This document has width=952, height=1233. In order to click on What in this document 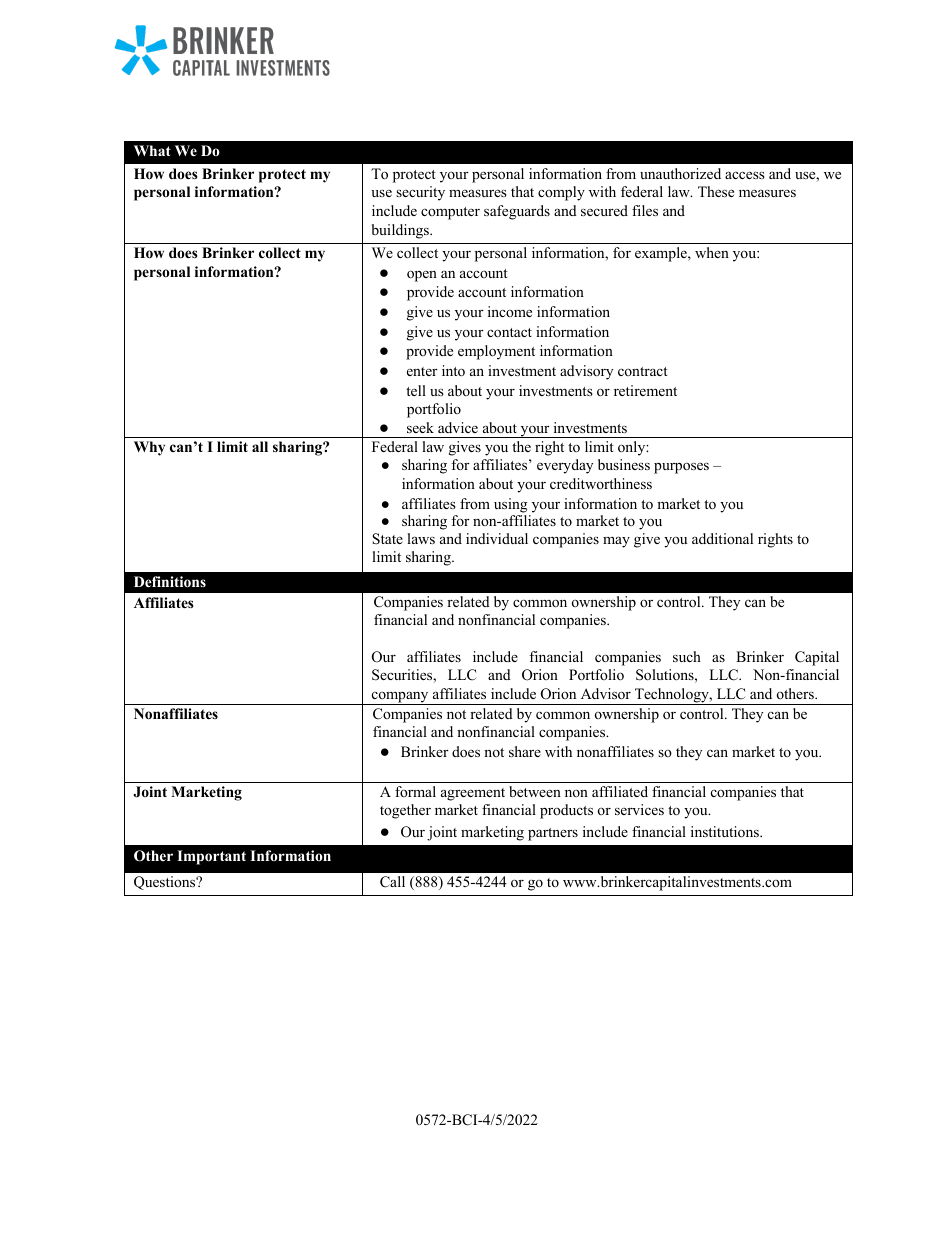, I will do `click(152, 150)`.
